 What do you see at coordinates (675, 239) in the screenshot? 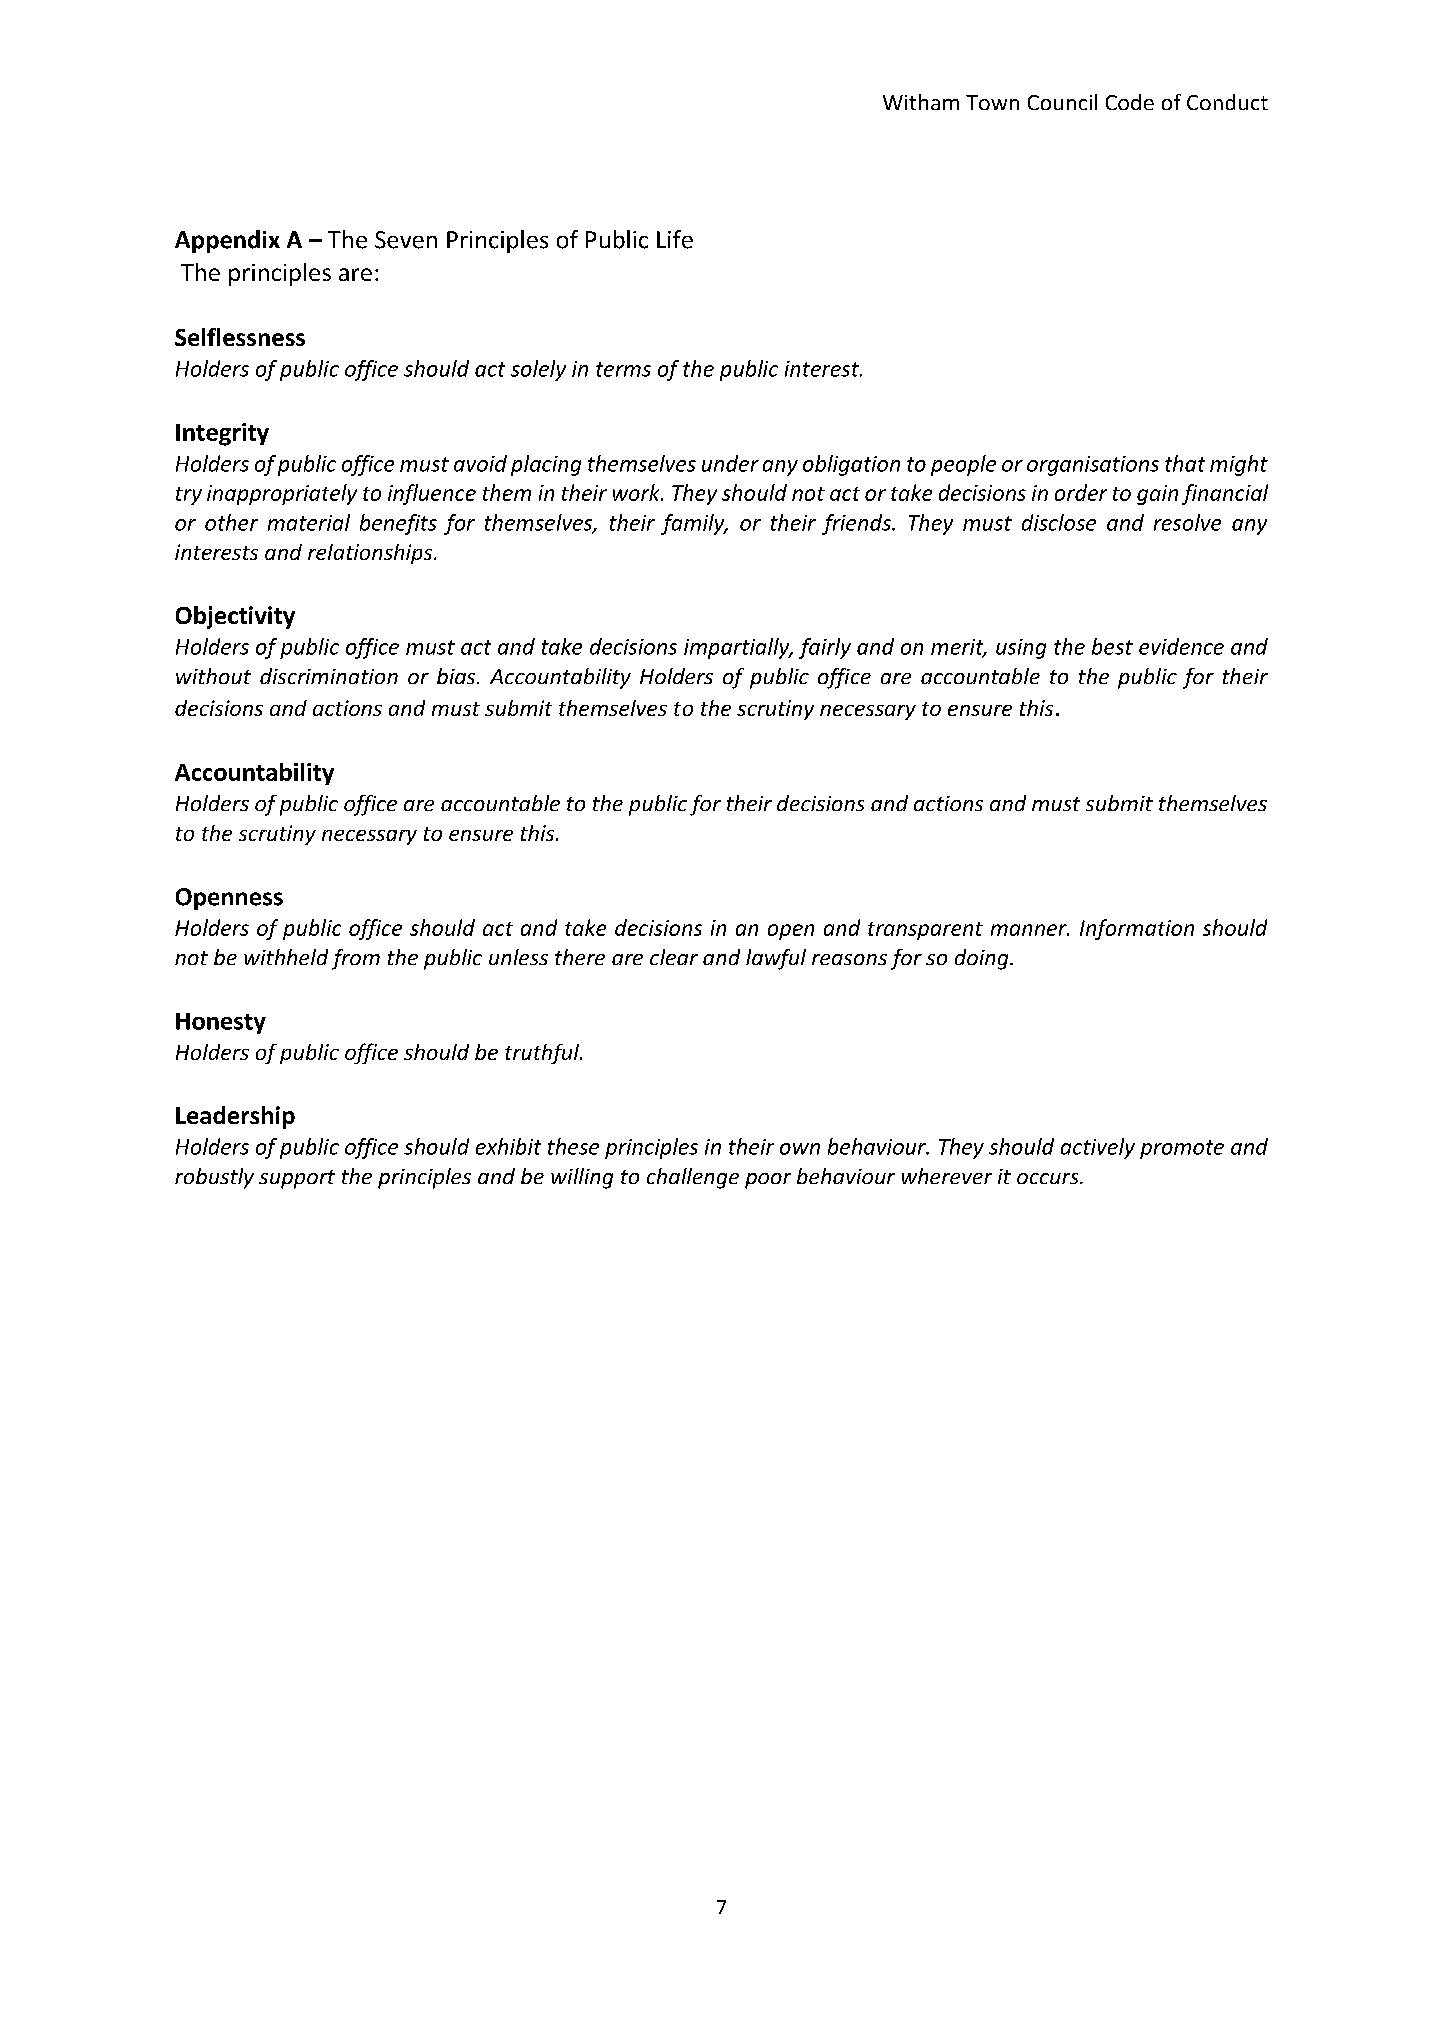
I see `Life` at bounding box center [675, 239].
